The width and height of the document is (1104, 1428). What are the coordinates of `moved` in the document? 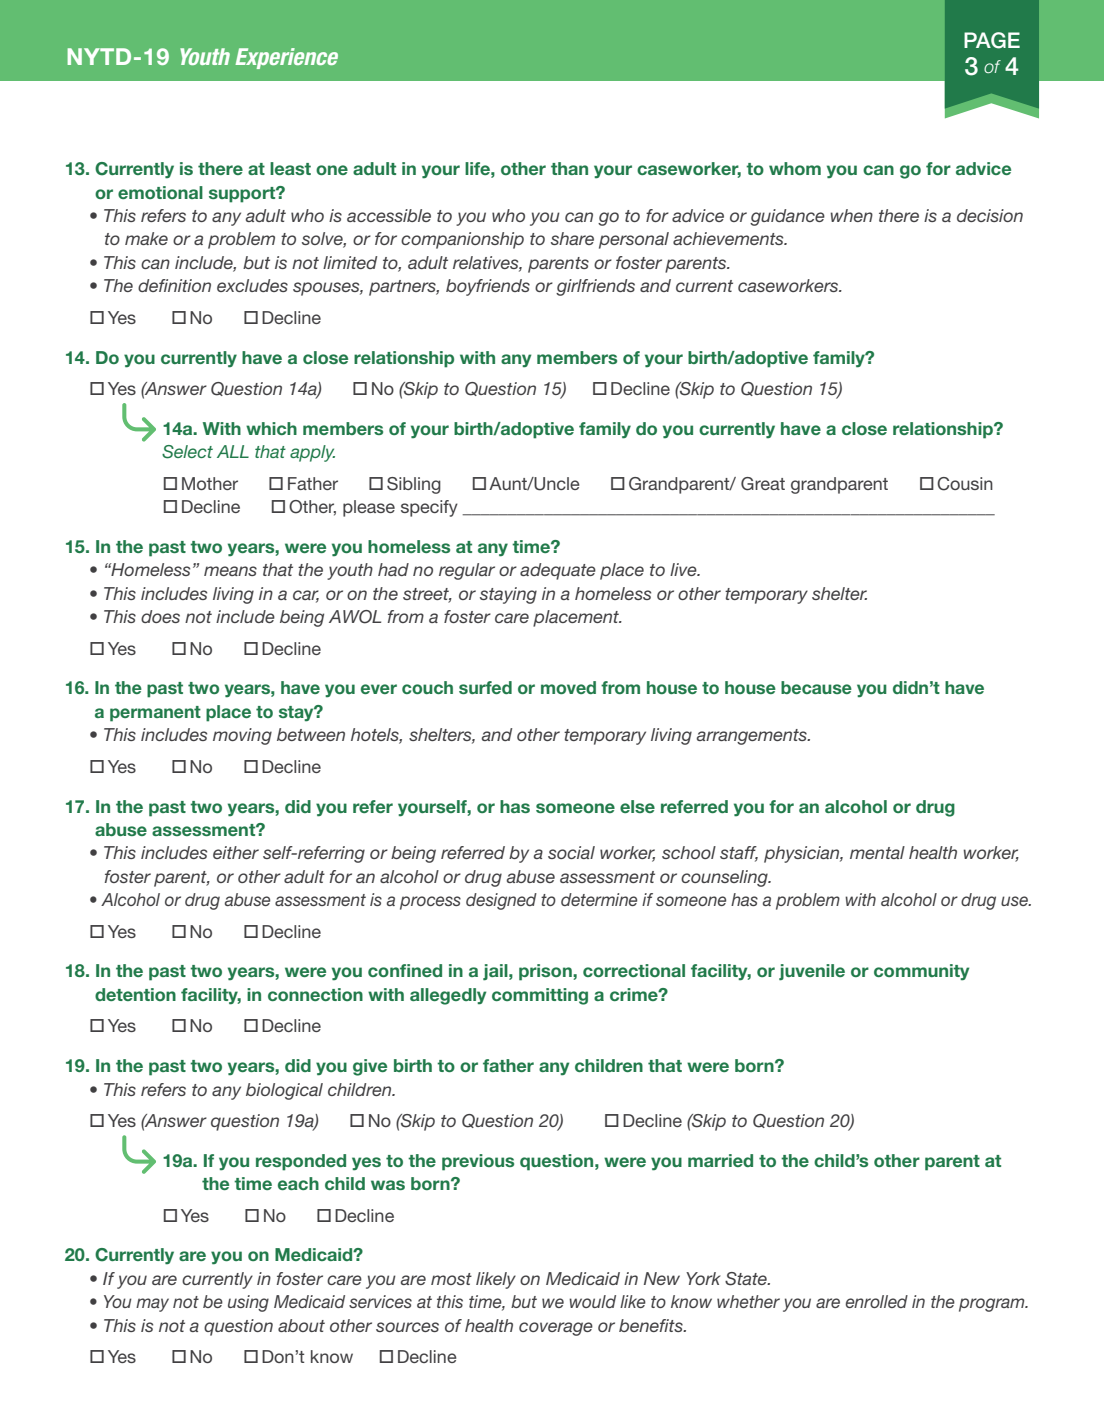 It's located at (568, 687).
